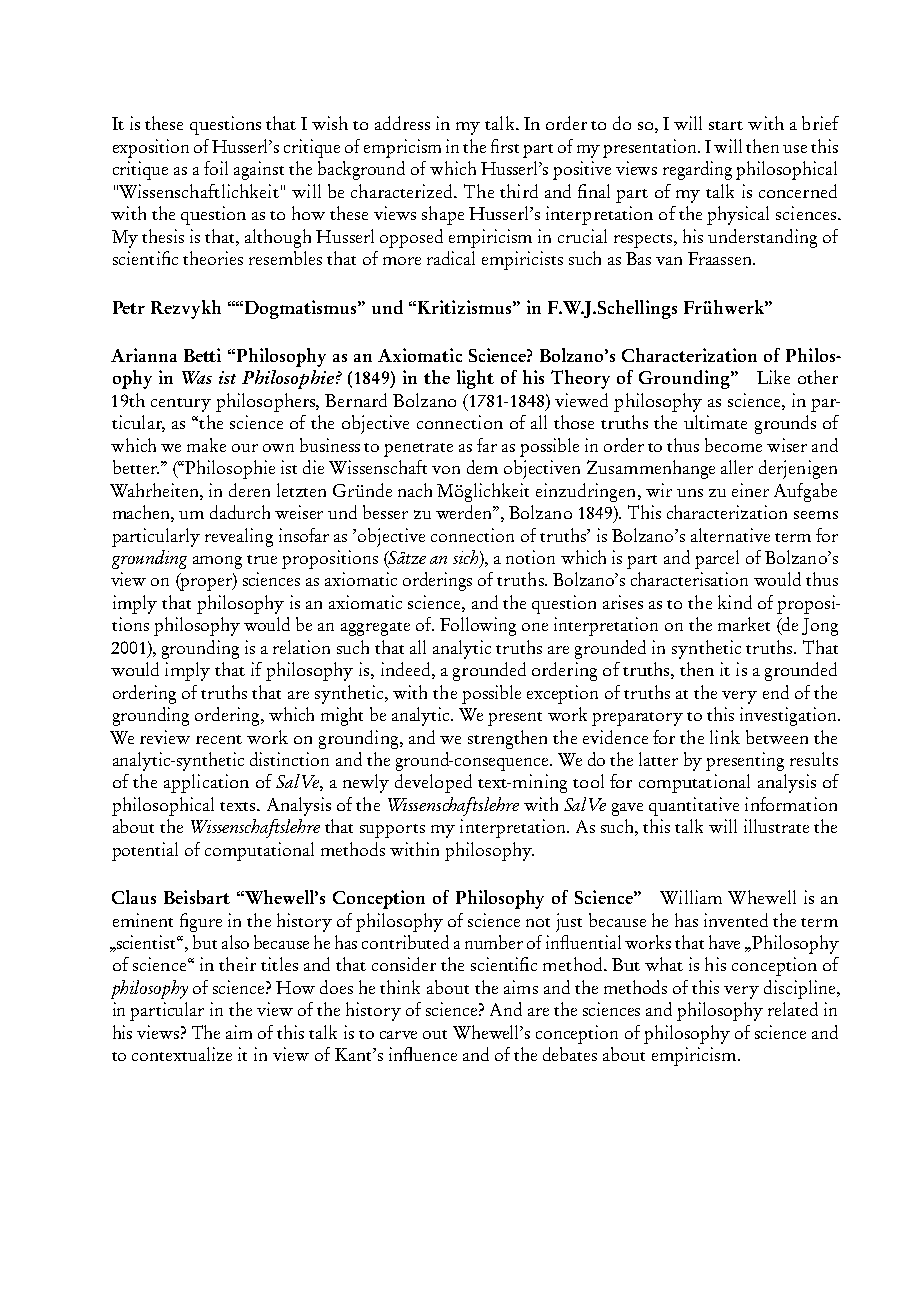 Image resolution: width=924 pixels, height=1308 pixels. I want to click on link, so click(725, 737).
